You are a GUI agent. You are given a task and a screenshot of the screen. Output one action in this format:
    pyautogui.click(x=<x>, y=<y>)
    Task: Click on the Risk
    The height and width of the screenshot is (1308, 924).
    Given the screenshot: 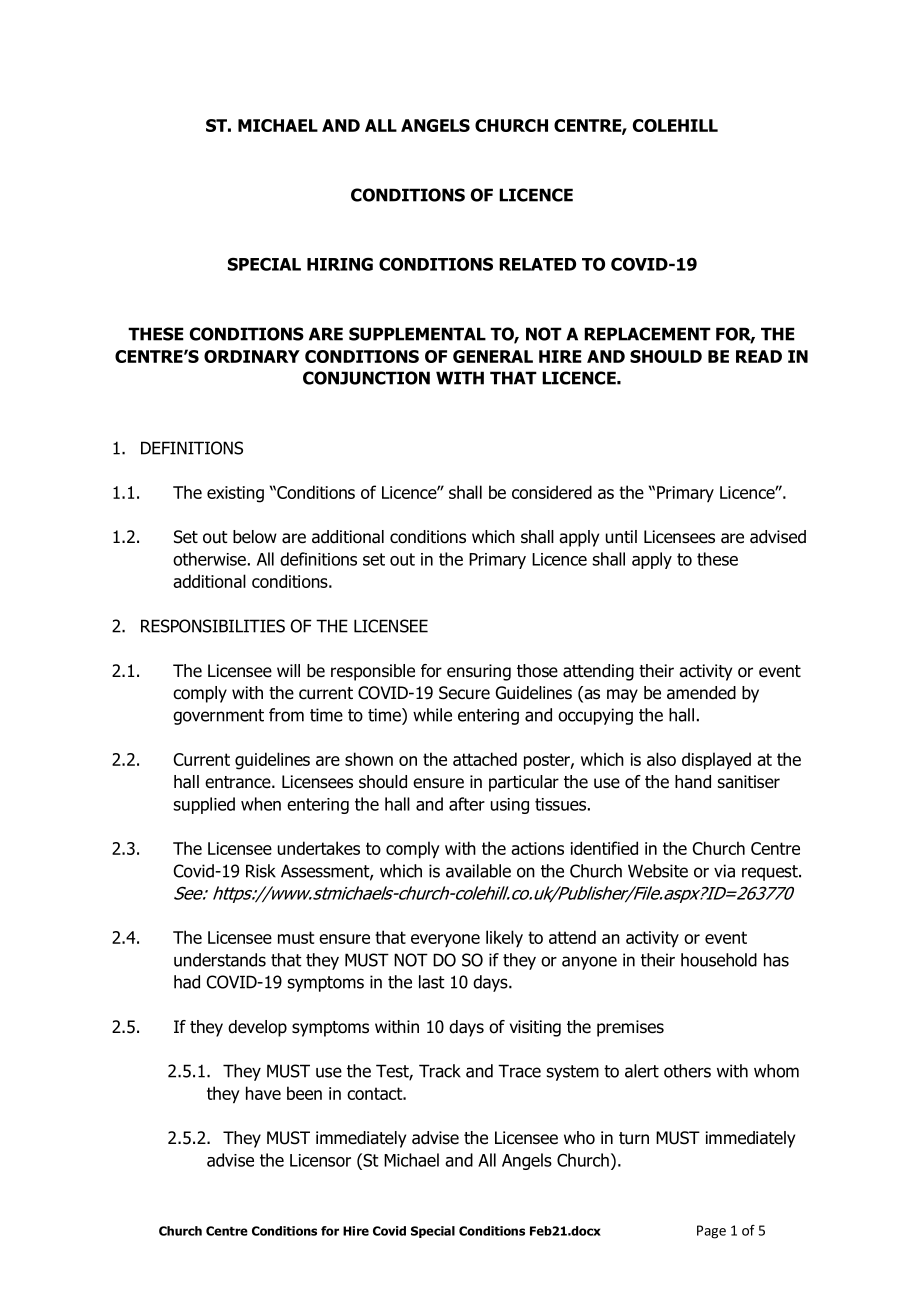 What is the action you would take?
    pyautogui.click(x=261, y=871)
